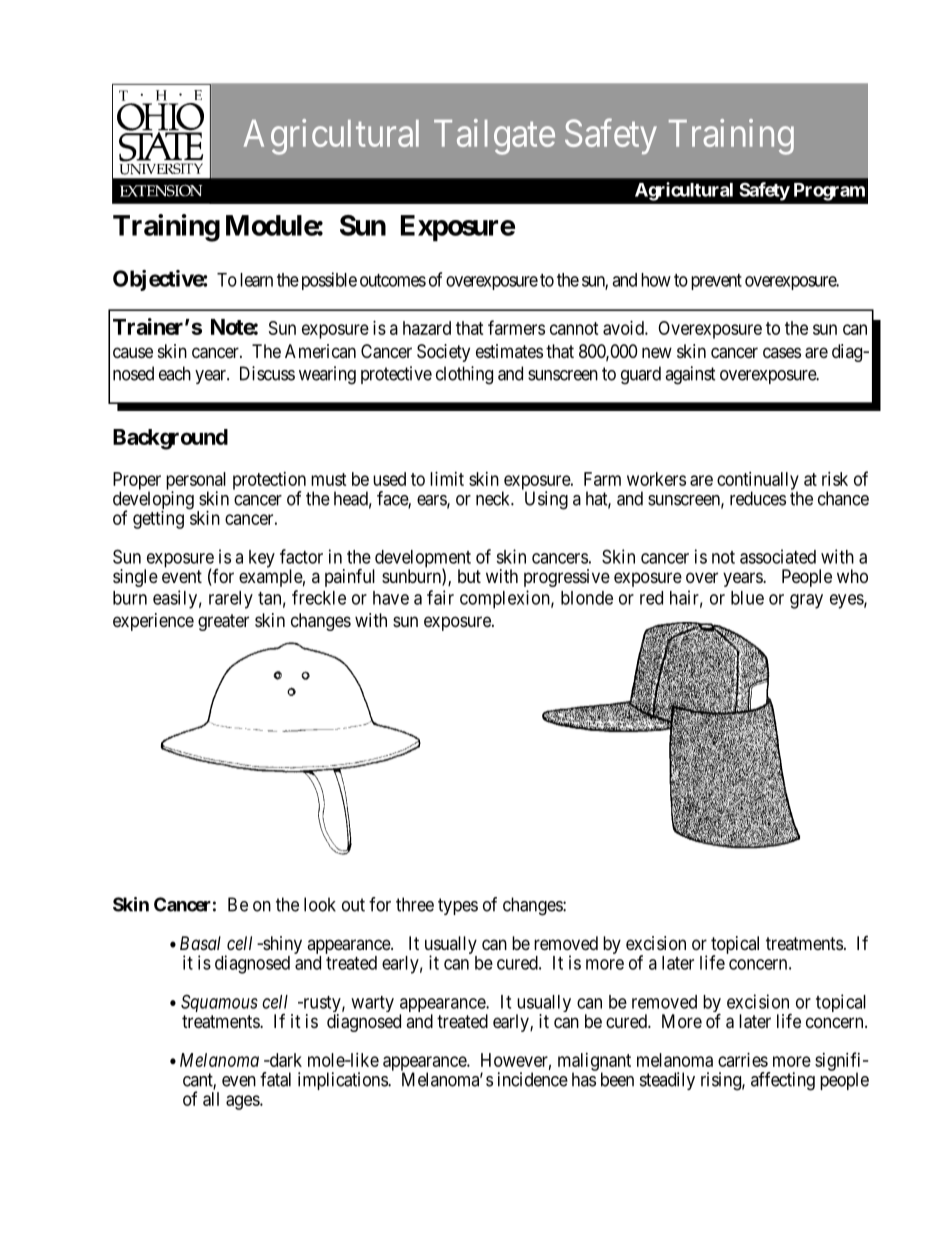 This screenshot has height=1233, width=952. What do you see at coordinates (533, 1079) in the screenshot?
I see `incidence` at bounding box center [533, 1079].
